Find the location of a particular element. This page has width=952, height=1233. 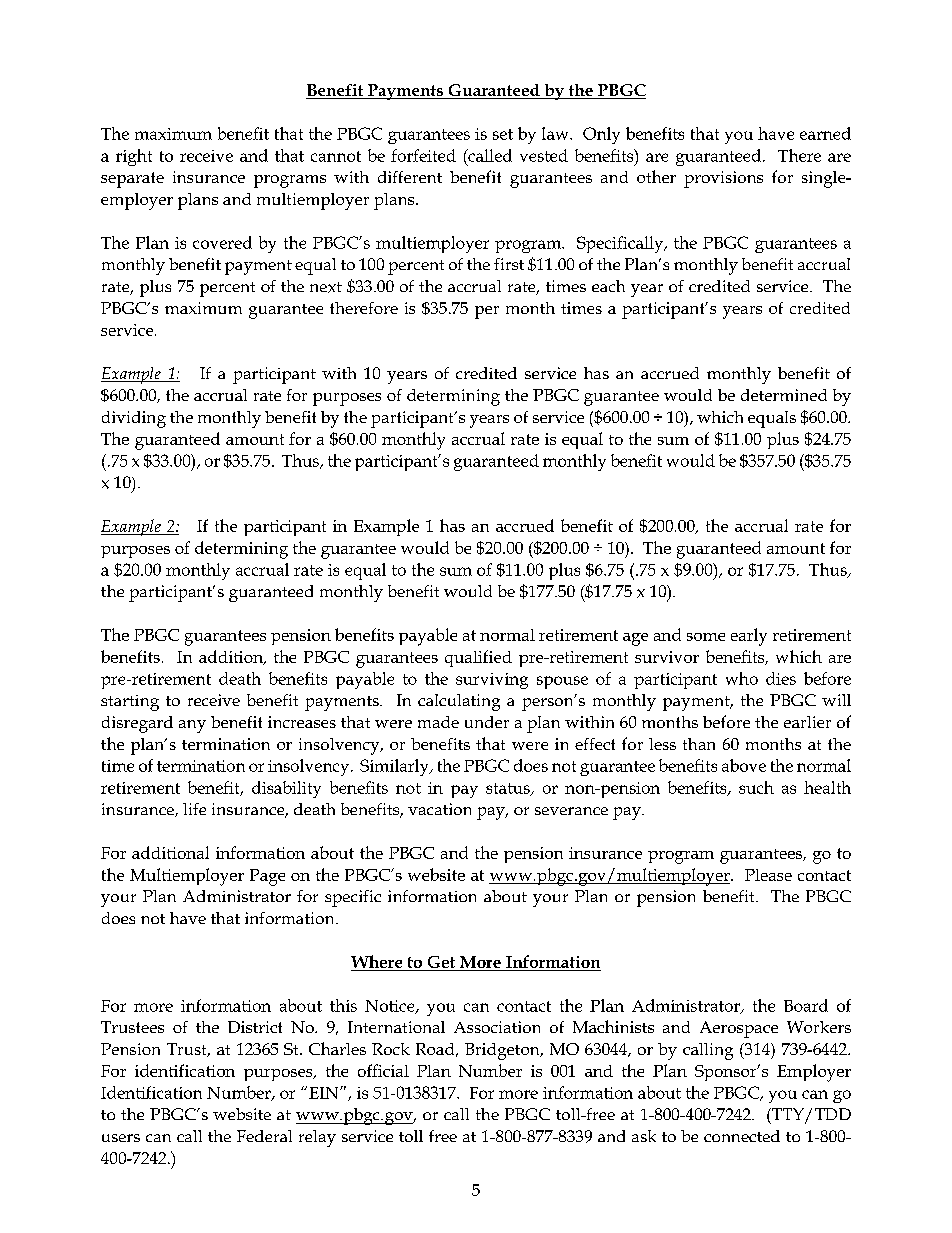

dividing is located at coordinates (134, 419).
